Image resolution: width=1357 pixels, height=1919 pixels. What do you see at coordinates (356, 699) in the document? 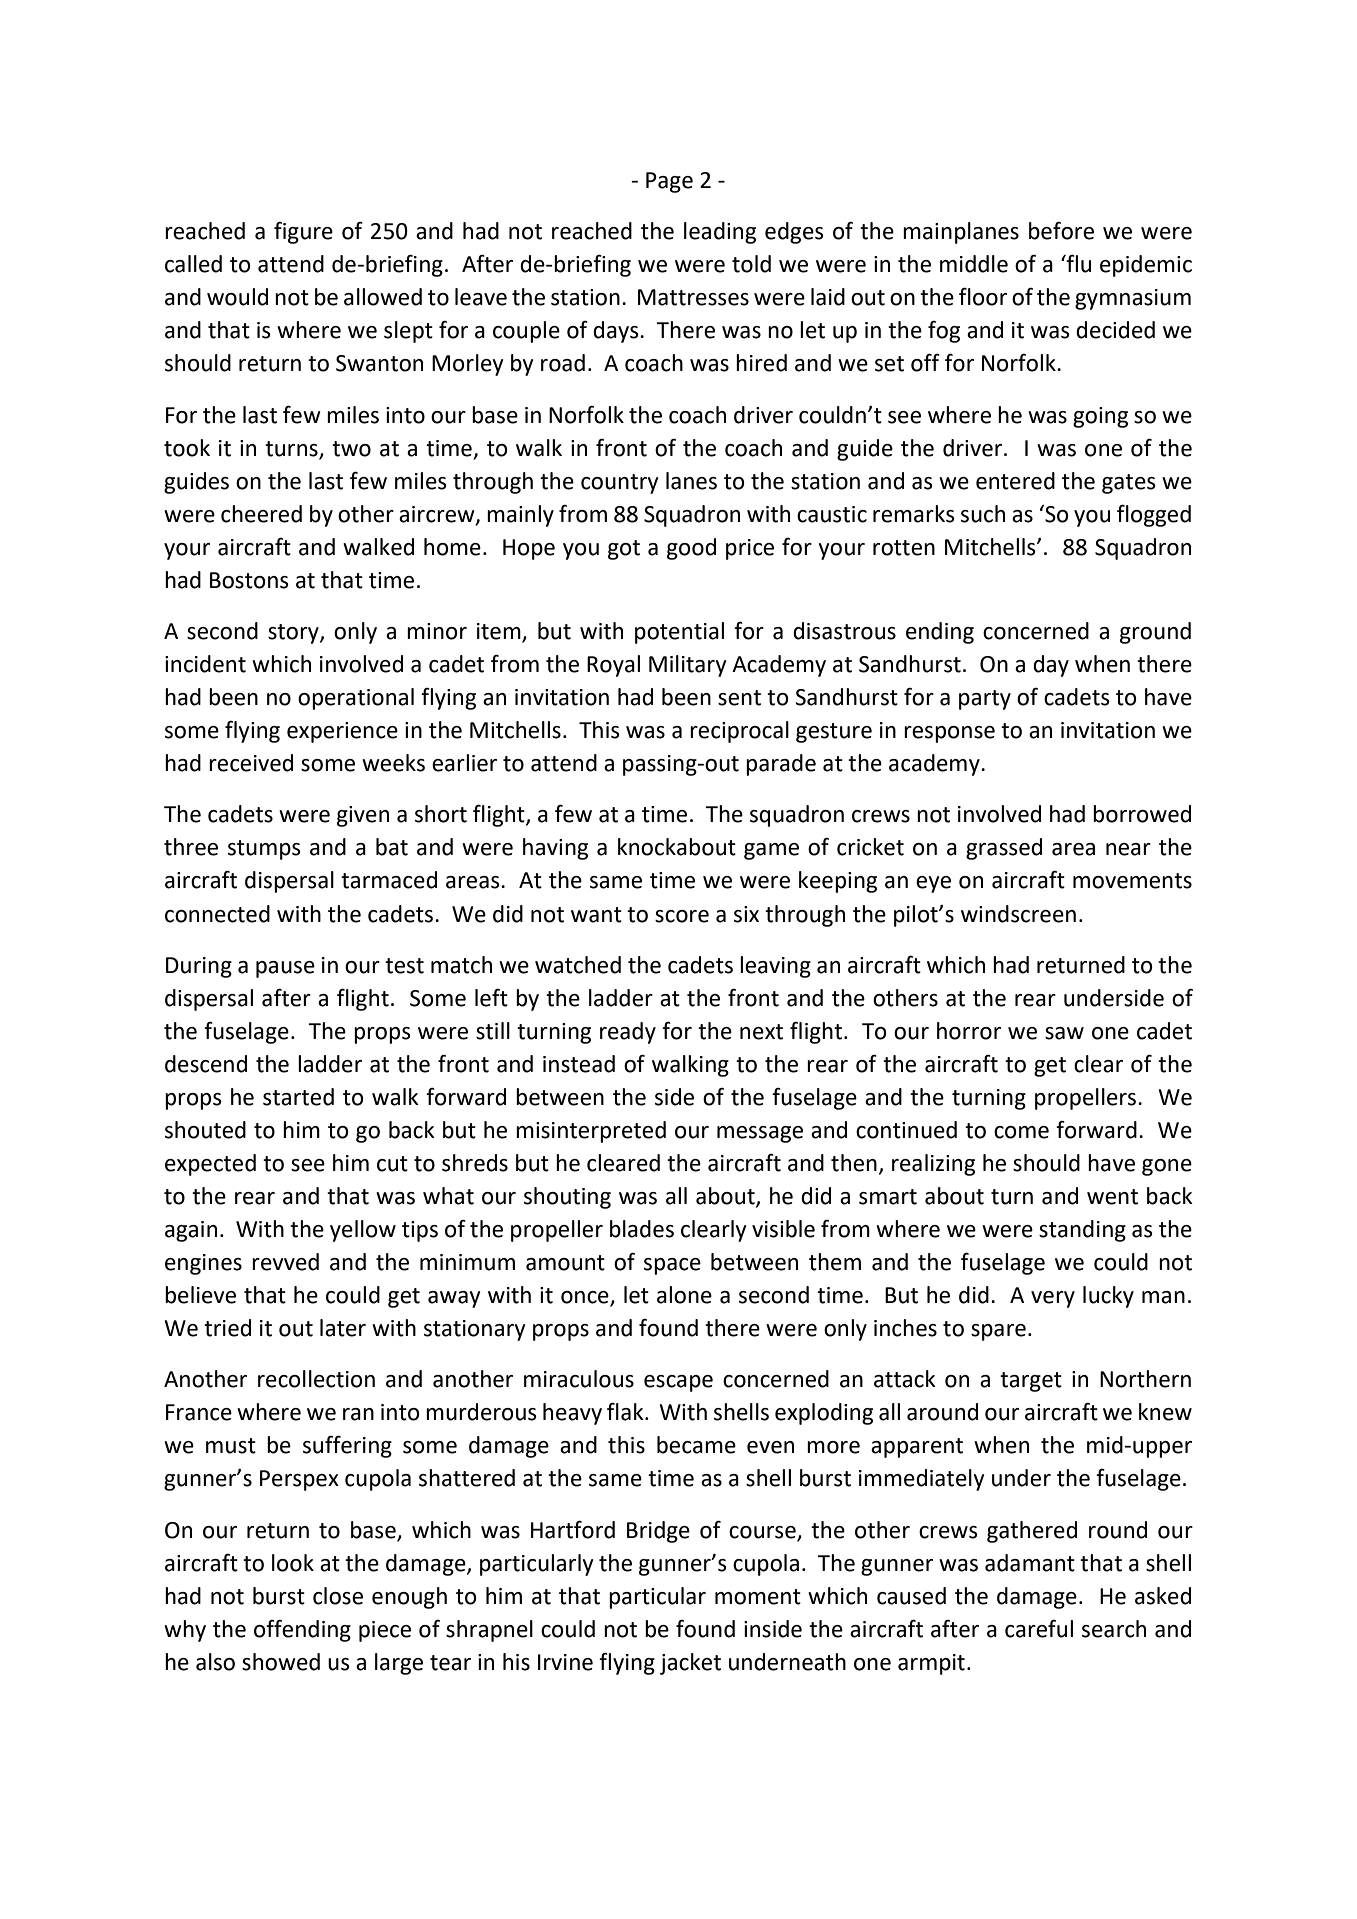
I see `operational` at bounding box center [356, 699].
